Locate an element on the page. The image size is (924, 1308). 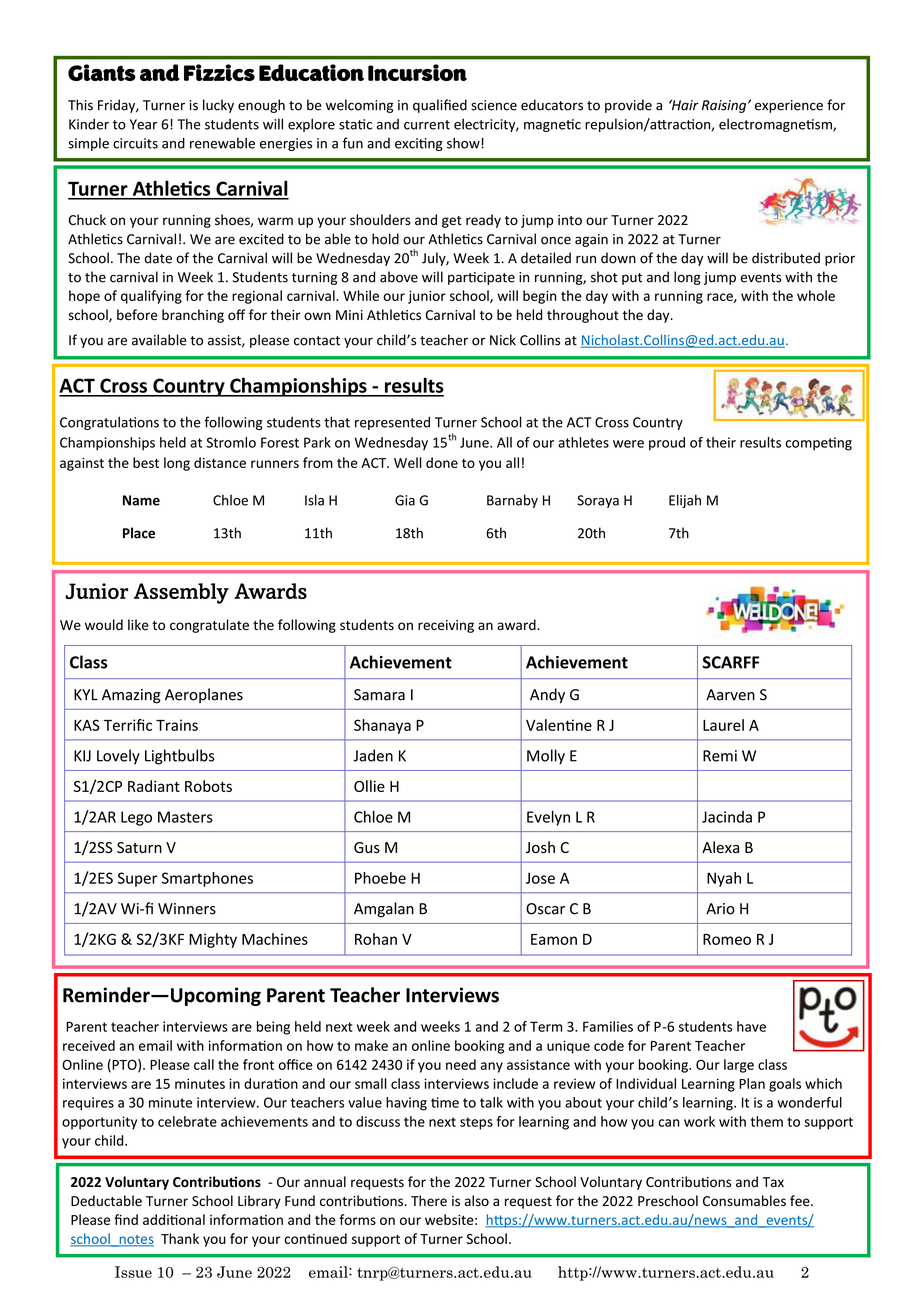
Year is located at coordinates (143, 124).
